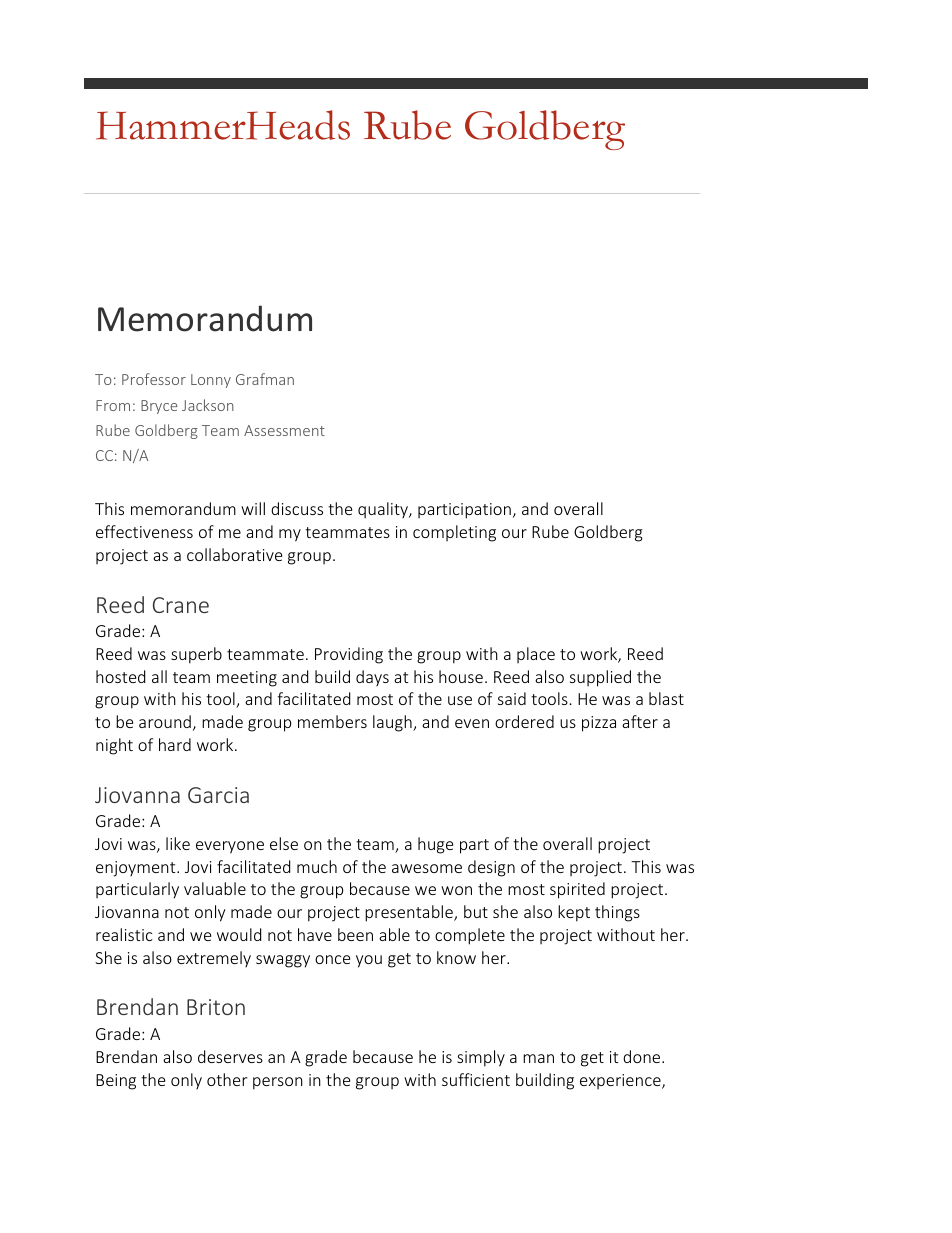 Image resolution: width=952 pixels, height=1233 pixels. Describe the element at coordinates (230, 1056) in the image. I see `deserves` at that location.
